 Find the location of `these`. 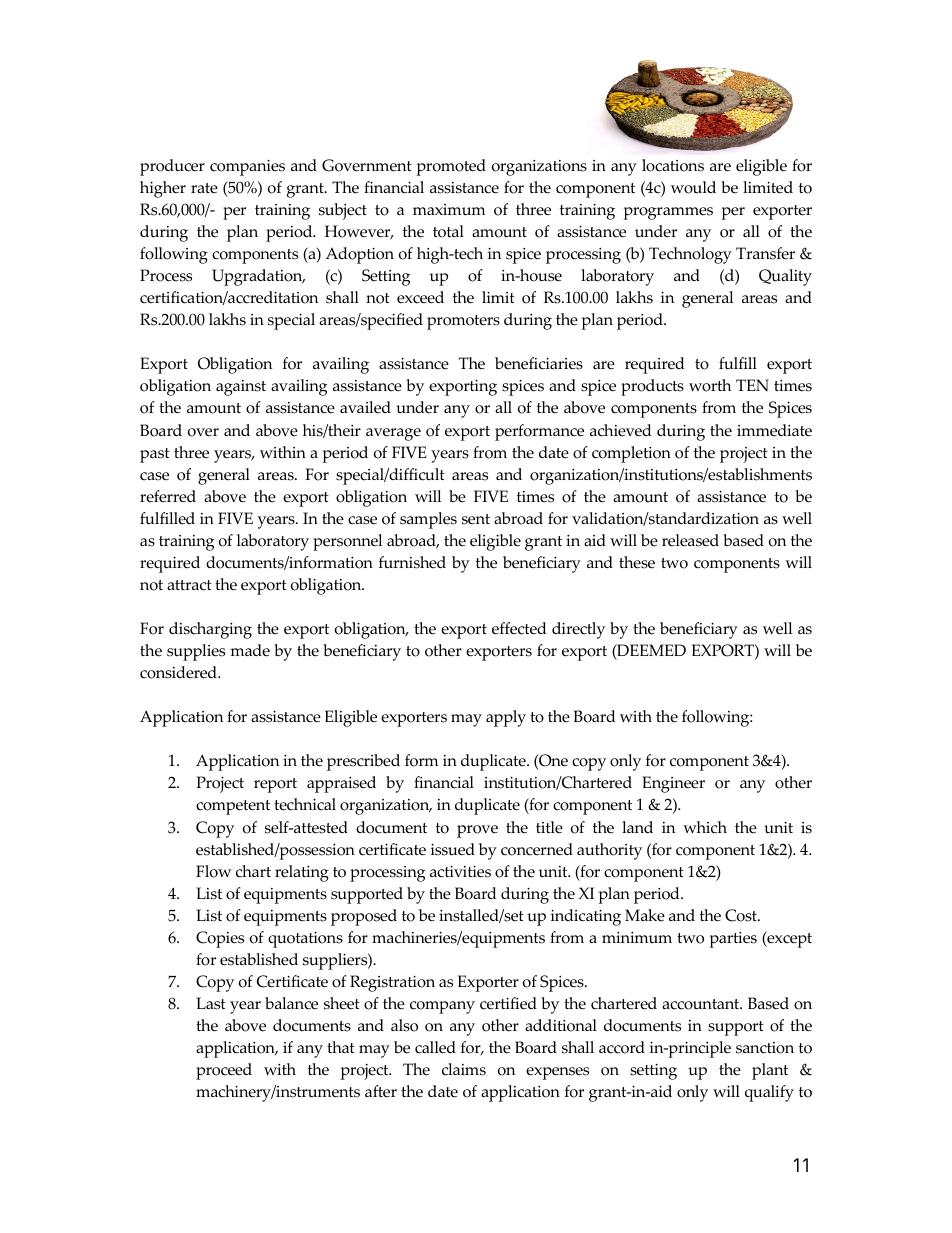

these is located at coordinates (637, 562).
